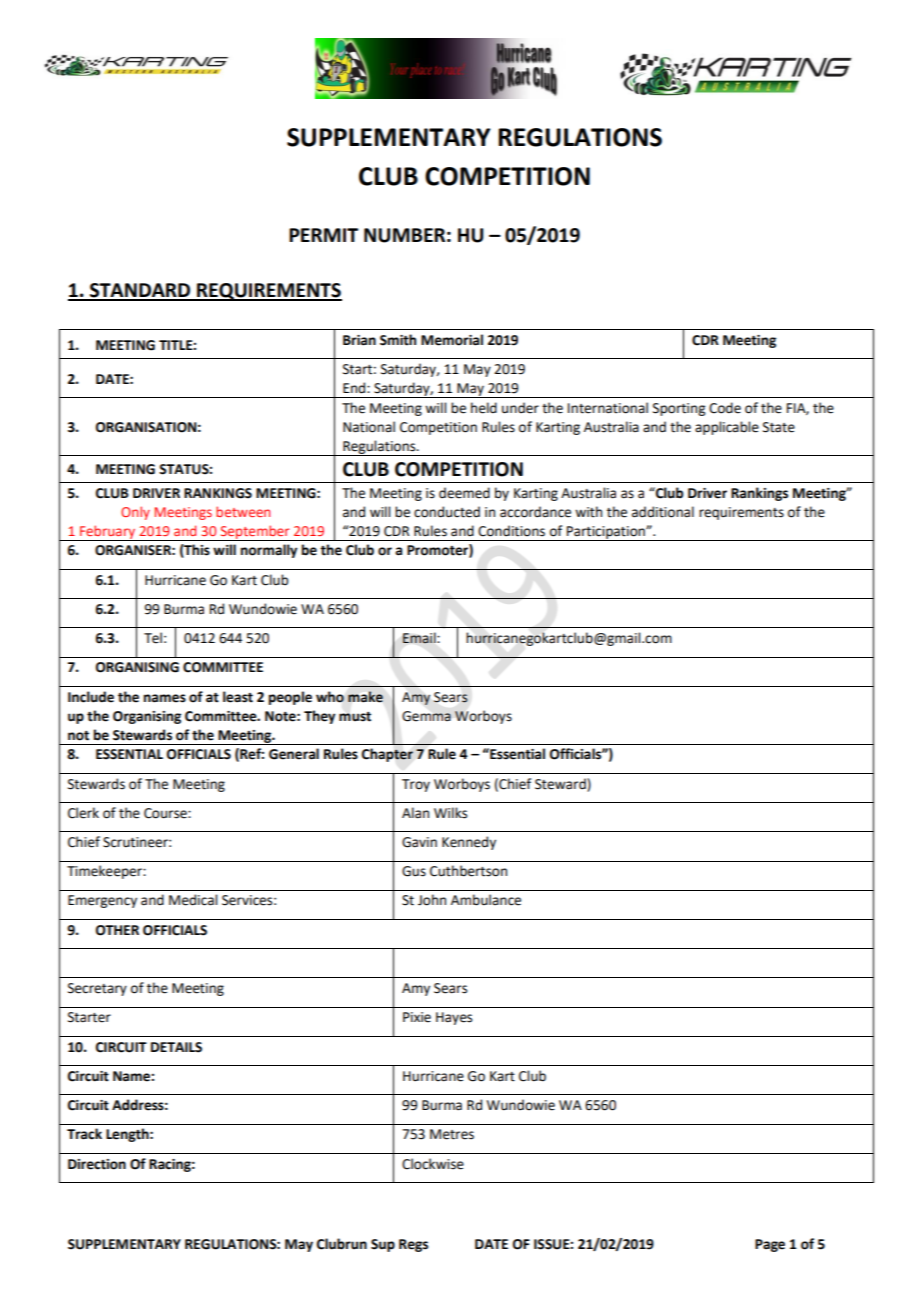  I want to click on Code, so click(725, 408).
